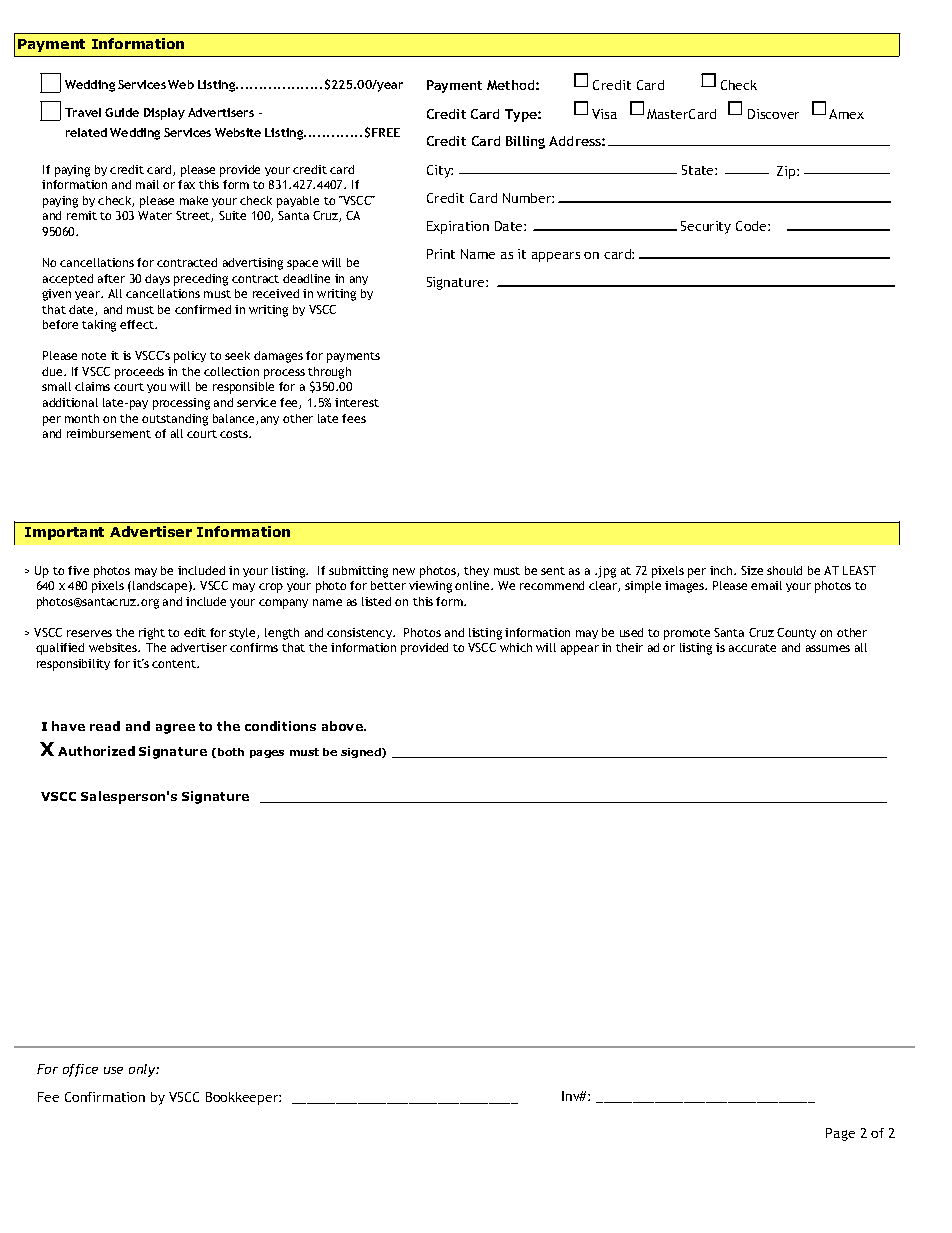  I want to click on Discover, so click(773, 114).
